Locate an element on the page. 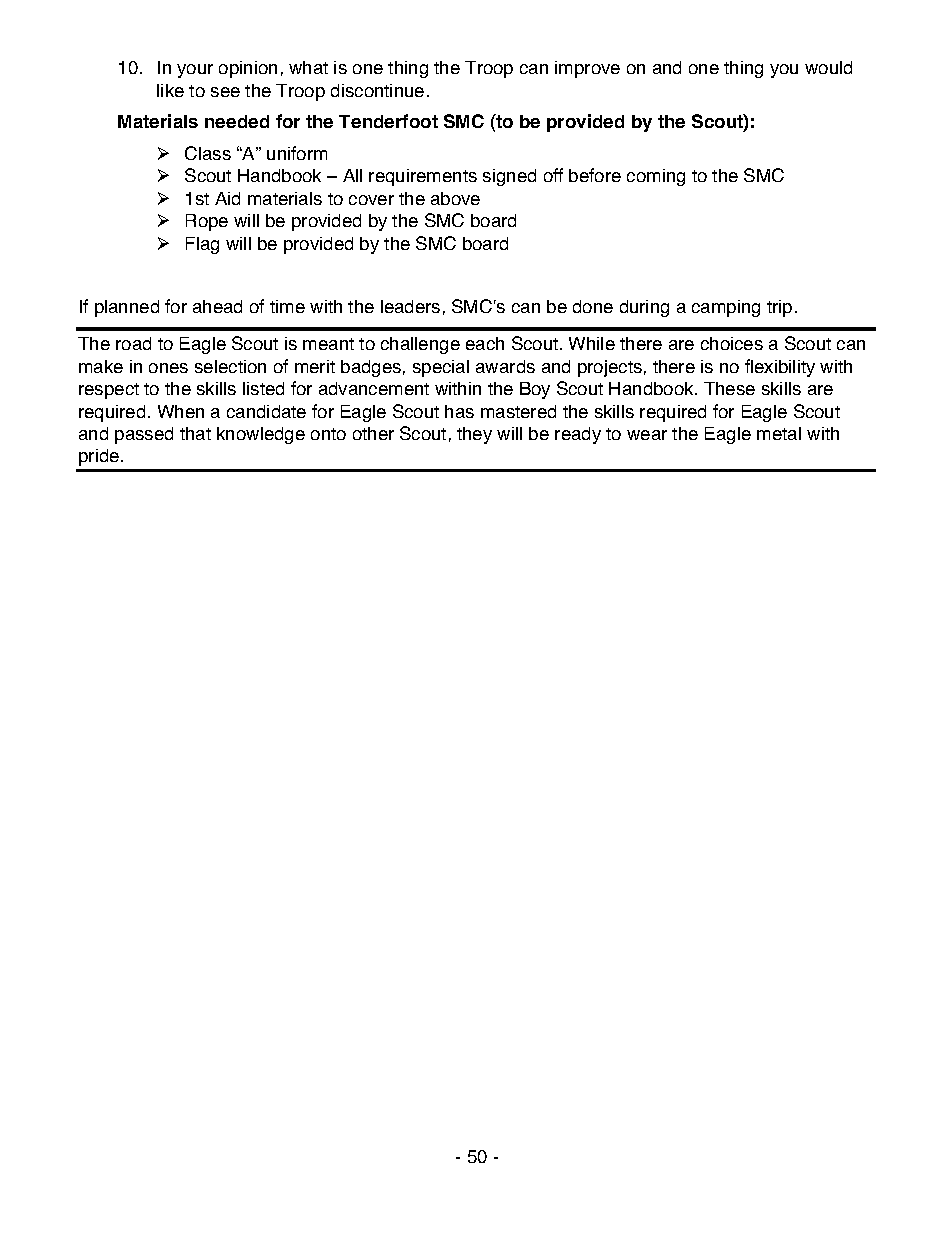 This document has height=1233, width=952. Flag is located at coordinates (202, 245).
